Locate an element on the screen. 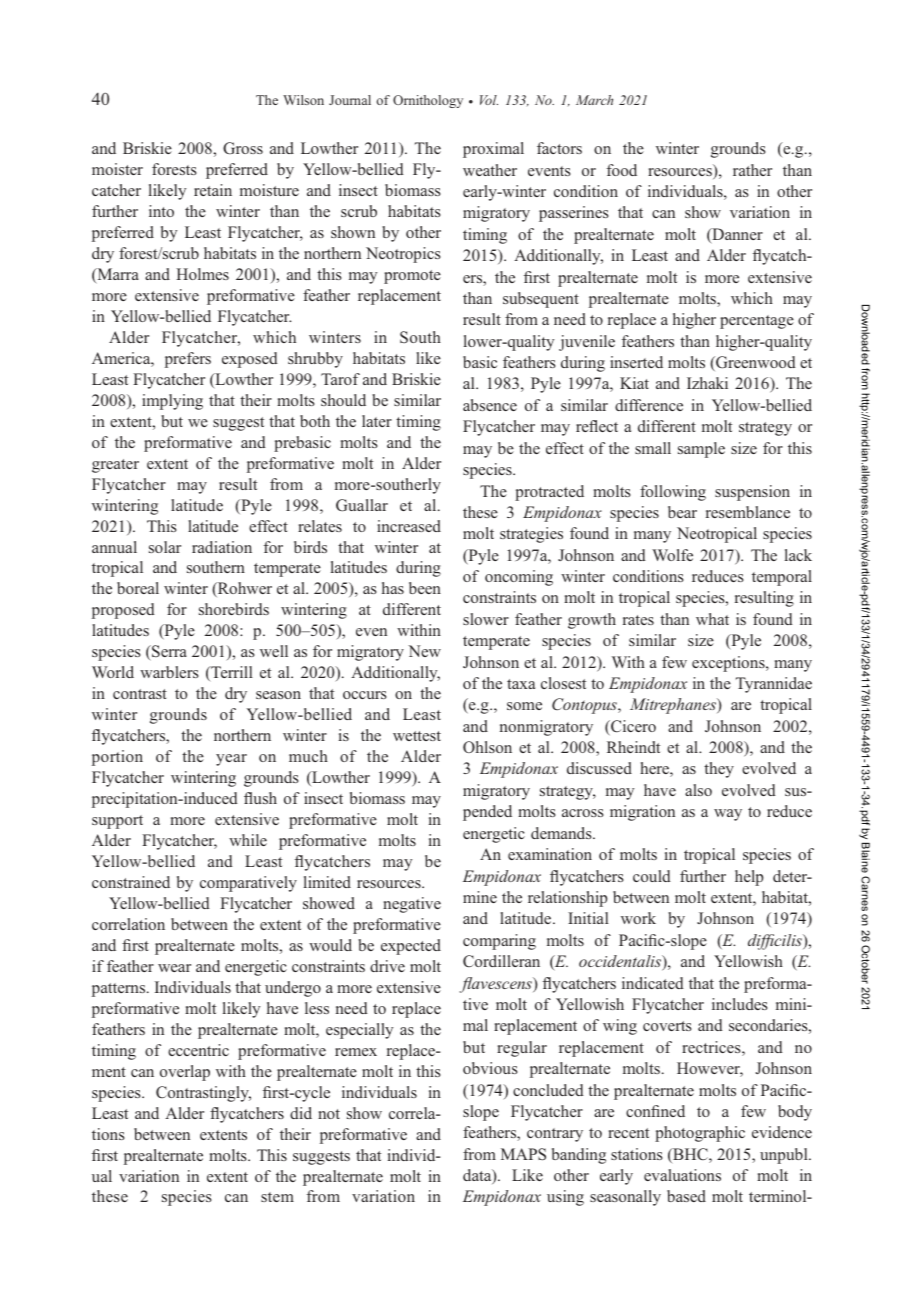 The width and height of the screenshot is (904, 1316). Gross is located at coordinates (243, 148).
